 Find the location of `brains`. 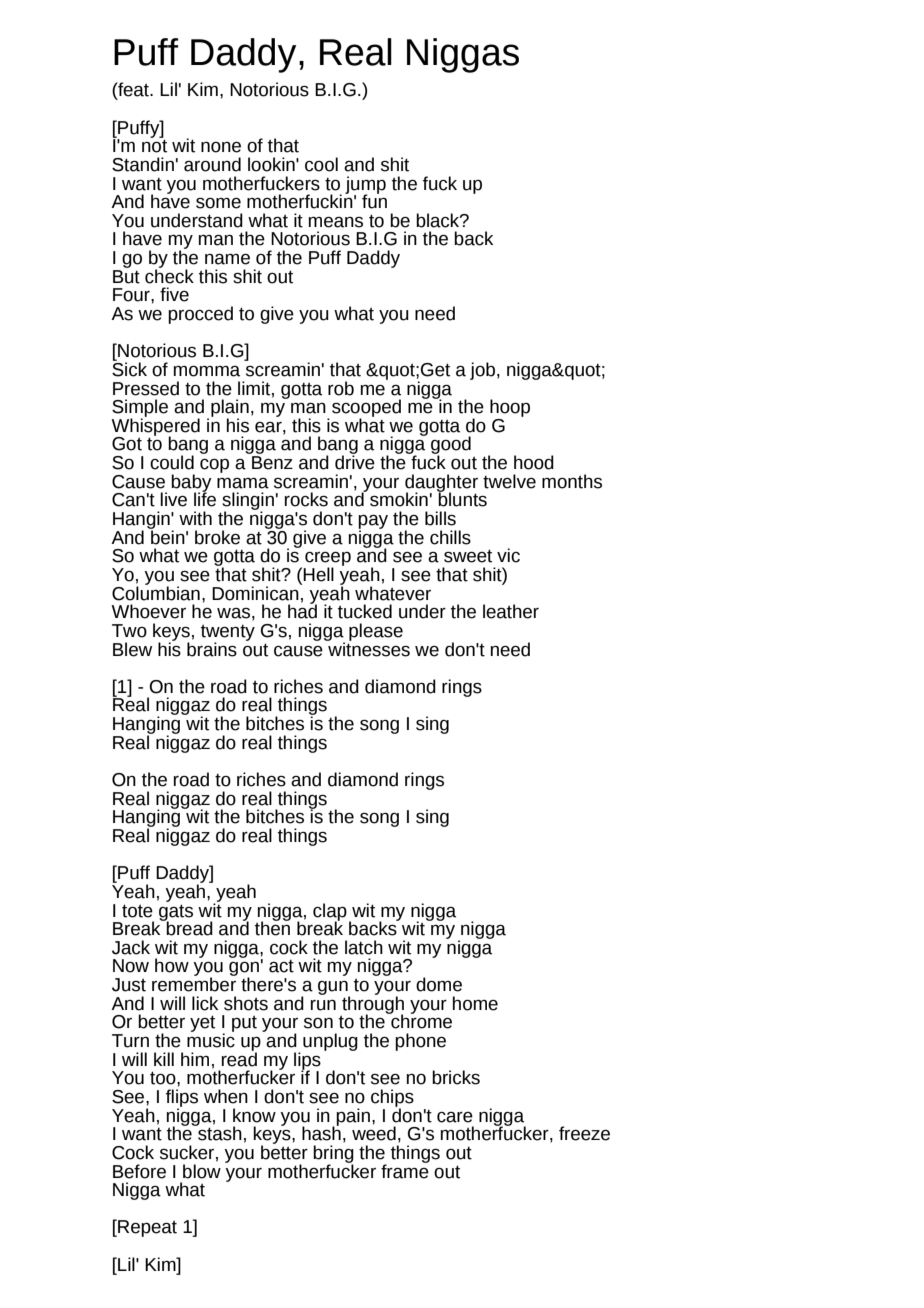

brains is located at coordinates (212, 648).
